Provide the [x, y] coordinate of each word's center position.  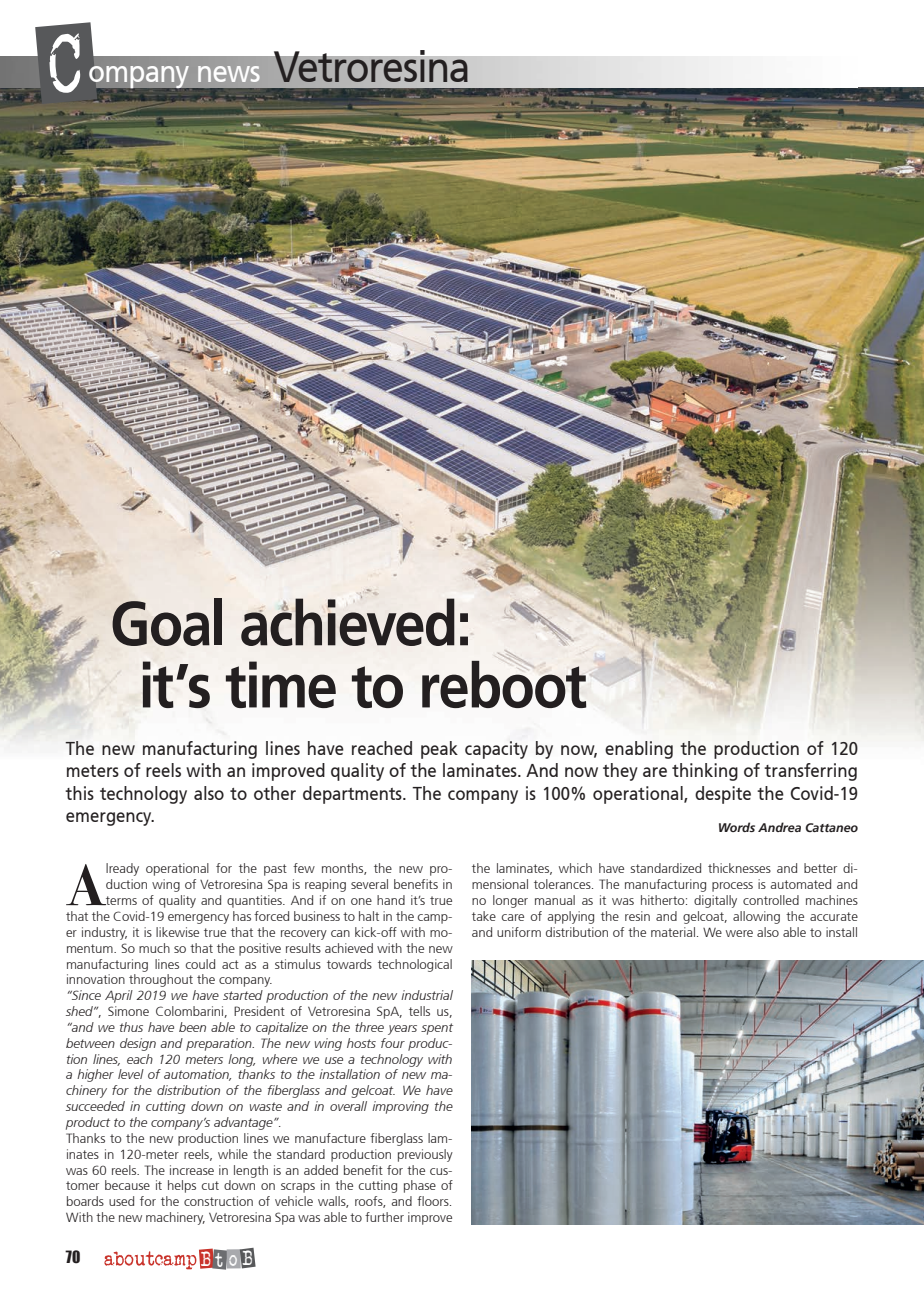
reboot [504, 683]
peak [439, 750]
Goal [167, 622]
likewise [177, 932]
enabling [639, 750]
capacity [496, 750]
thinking [705, 772]
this [79, 793]
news [229, 74]
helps [182, 1186]
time [281, 684]
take [484, 916]
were [739, 933]
